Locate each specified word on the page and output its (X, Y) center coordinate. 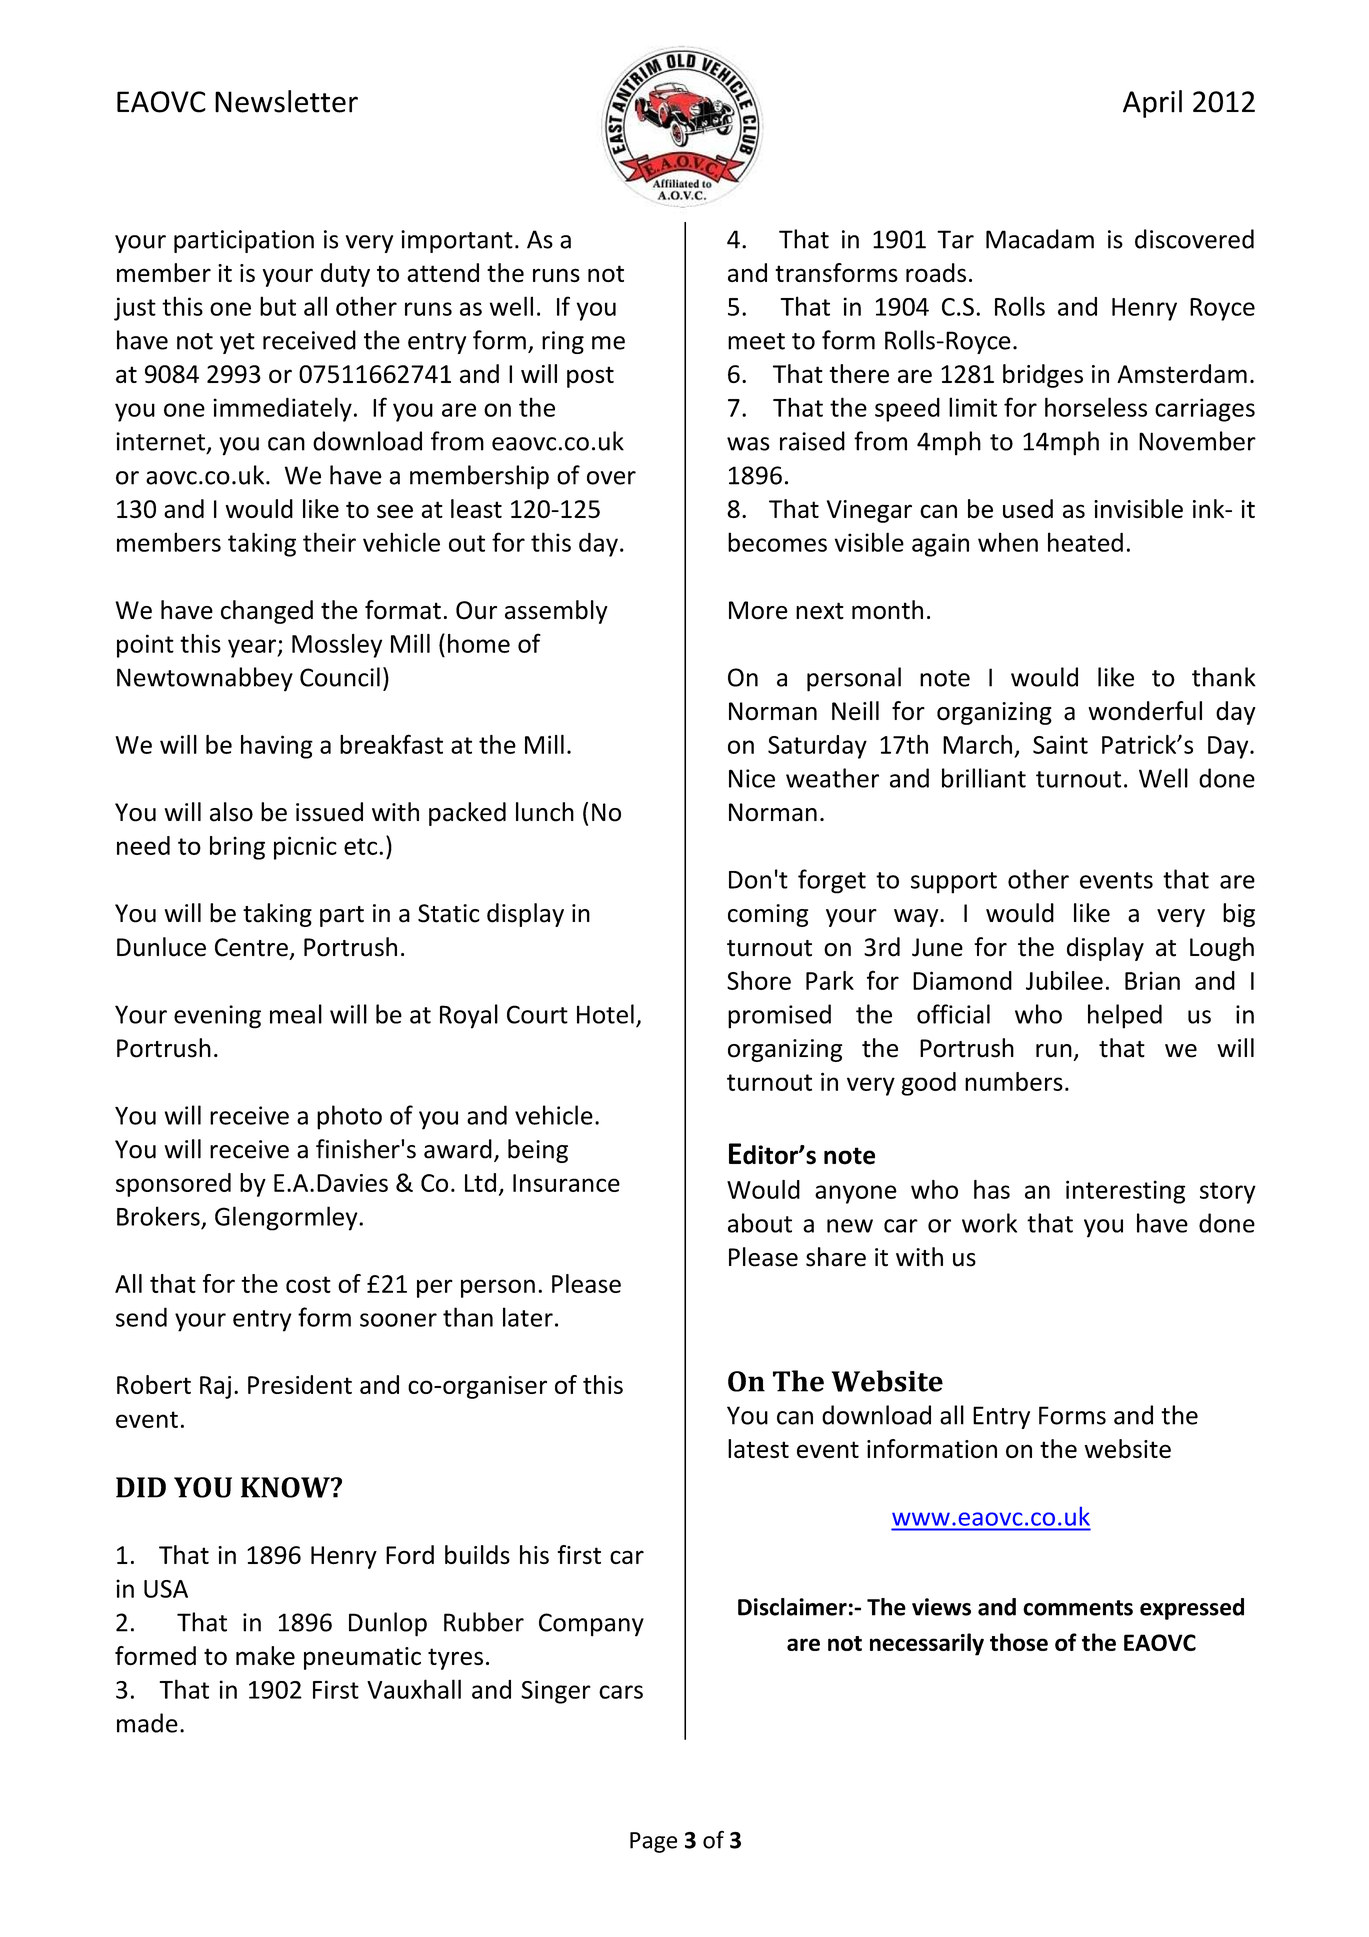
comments (1078, 1608)
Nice (752, 778)
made (147, 1723)
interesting (1125, 1192)
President (300, 1384)
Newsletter (286, 101)
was (748, 444)
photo (349, 1117)
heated (1085, 542)
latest (758, 1449)
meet (756, 341)
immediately (282, 409)
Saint (1060, 744)
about (760, 1223)
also (231, 812)
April (1152, 104)
